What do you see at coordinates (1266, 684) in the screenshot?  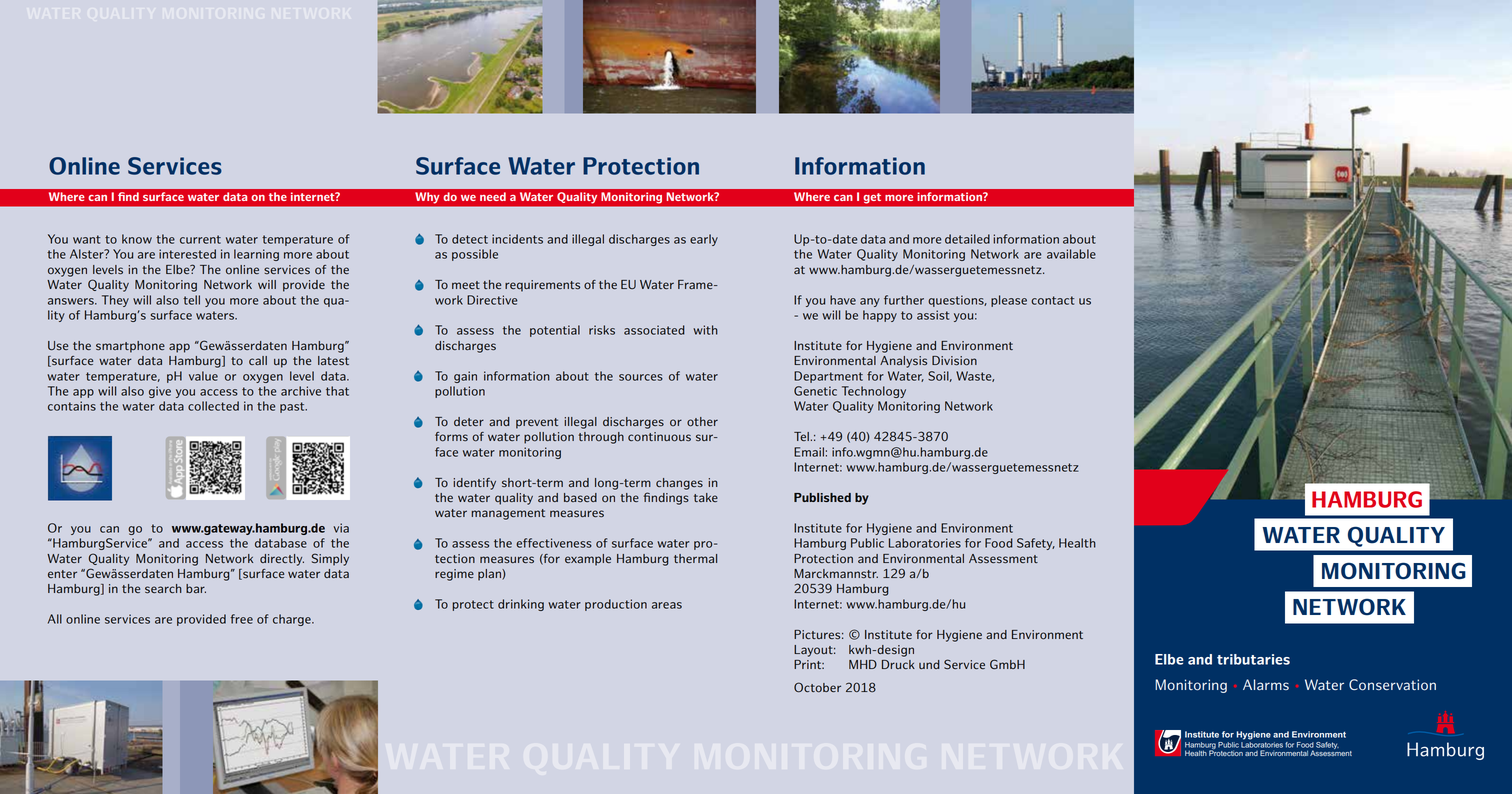 I see `Alarms` at bounding box center [1266, 684].
